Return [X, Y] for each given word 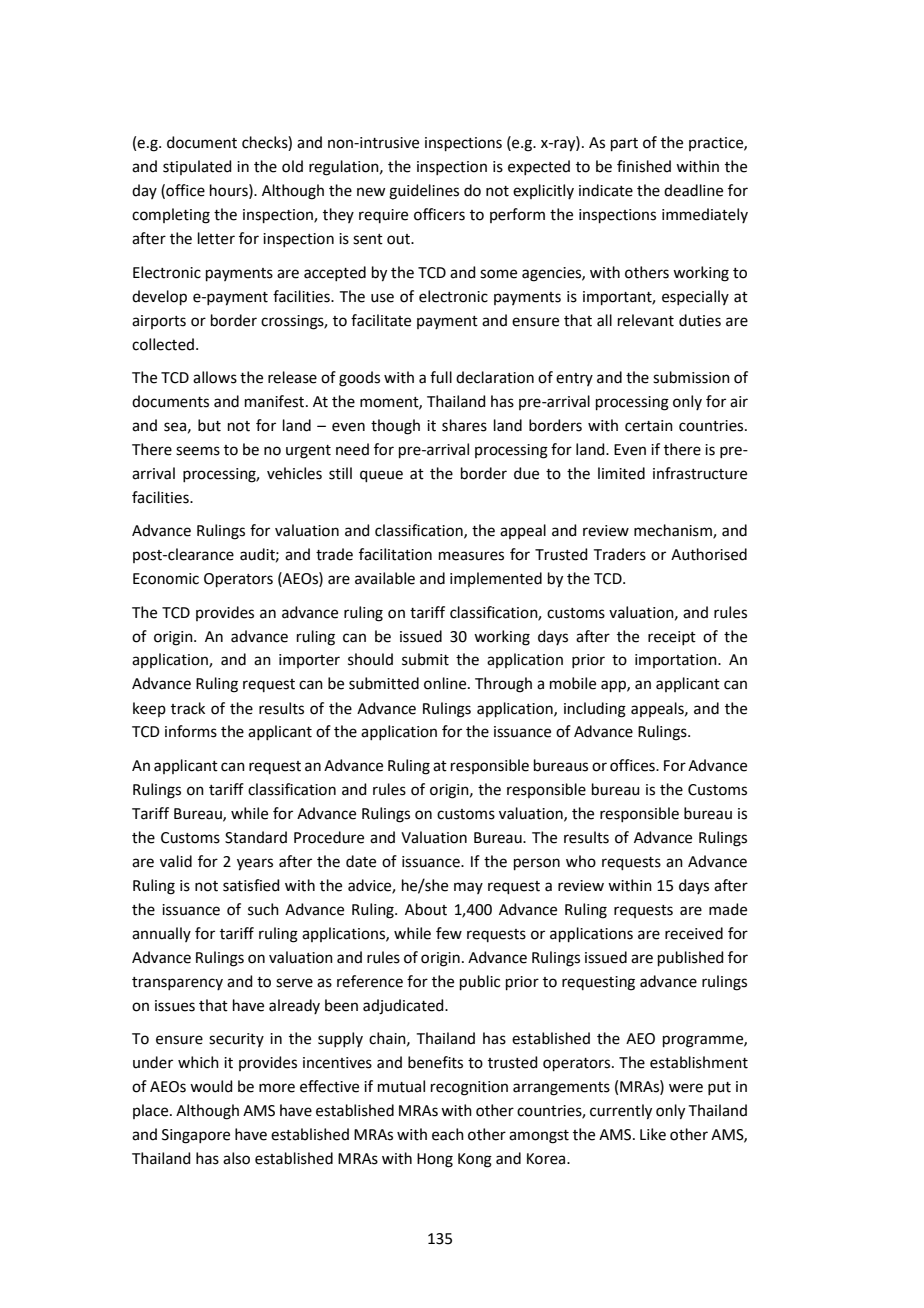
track [188, 708]
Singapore [196, 1136]
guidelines [424, 192]
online [446, 683]
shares [464, 425]
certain [649, 426]
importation [677, 661]
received [694, 933]
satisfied [251, 885]
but [209, 425]
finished [644, 166]
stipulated [197, 167]
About [426, 909]
